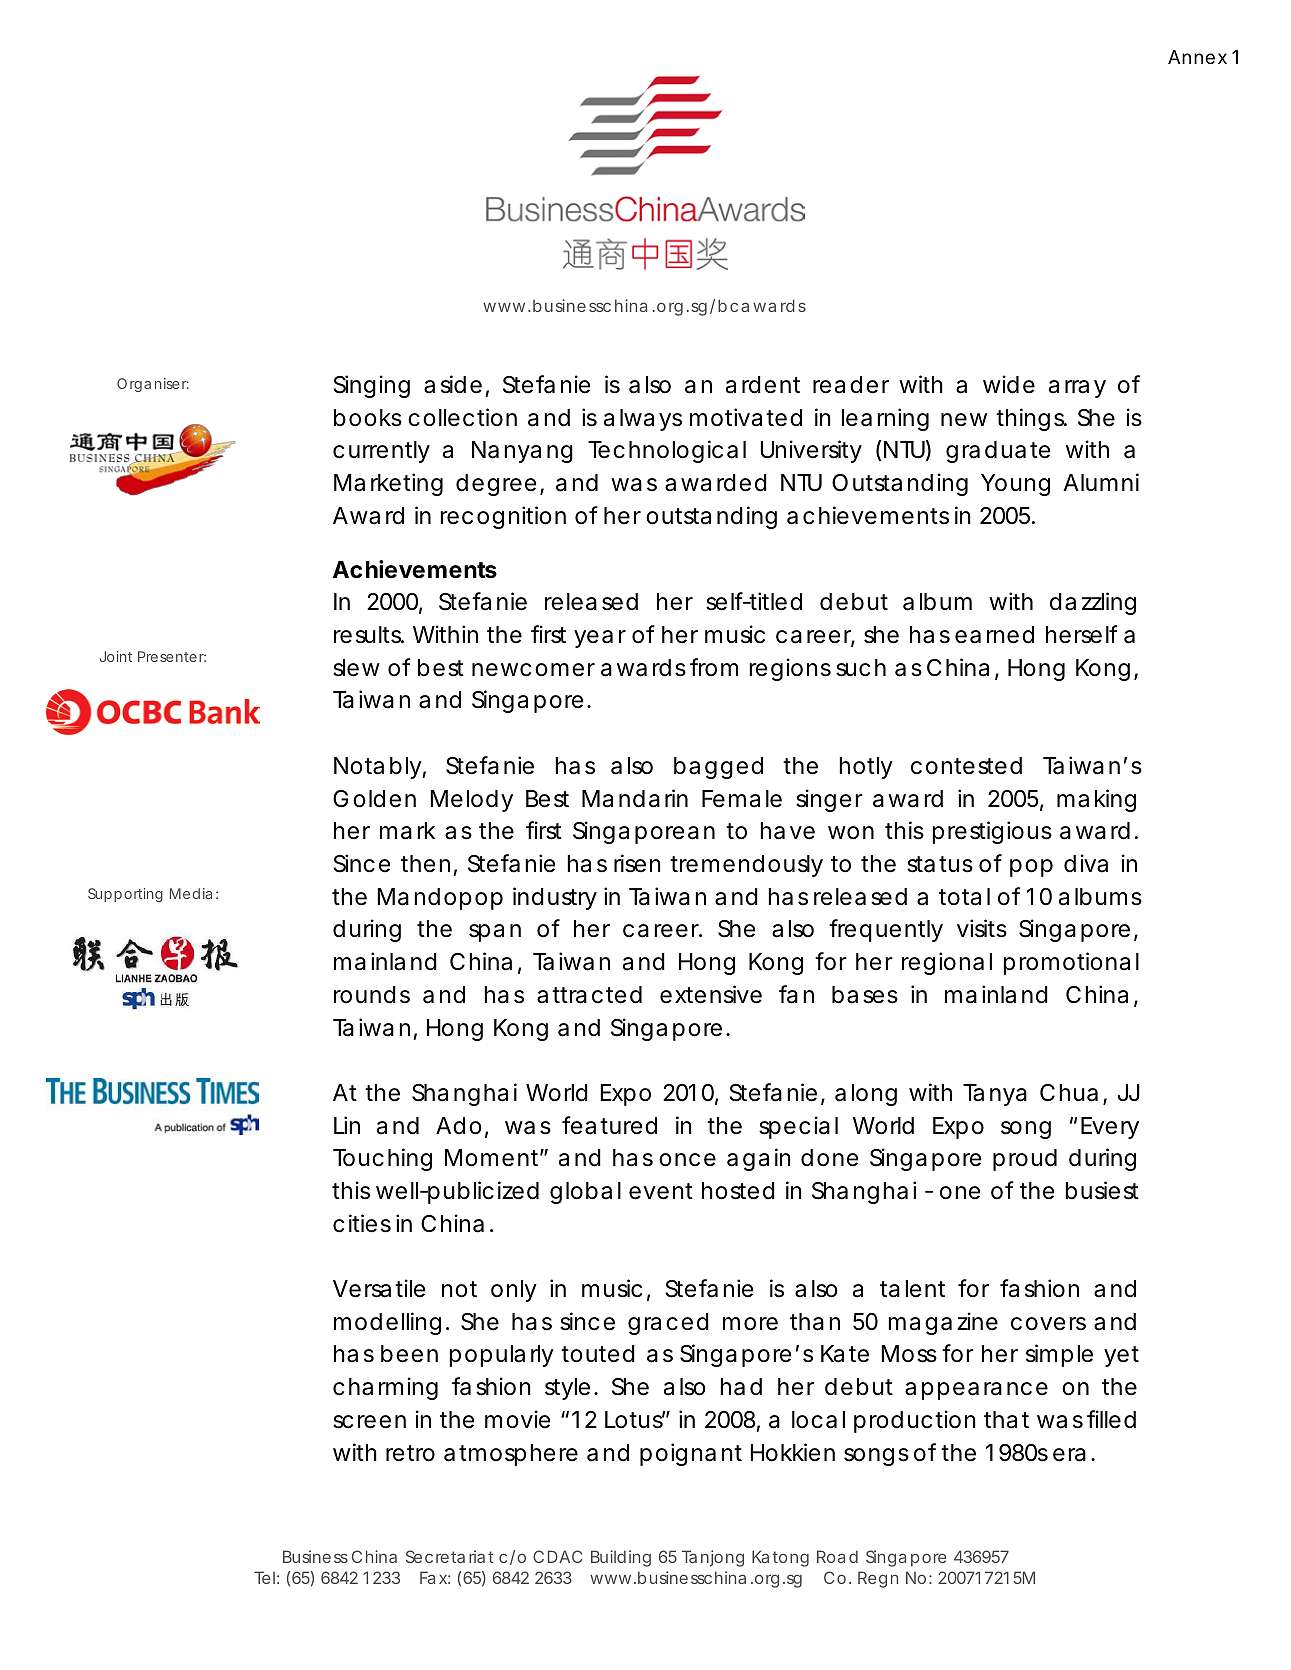 The image size is (1291, 1670). I want to click on Annex, so click(1197, 57).
